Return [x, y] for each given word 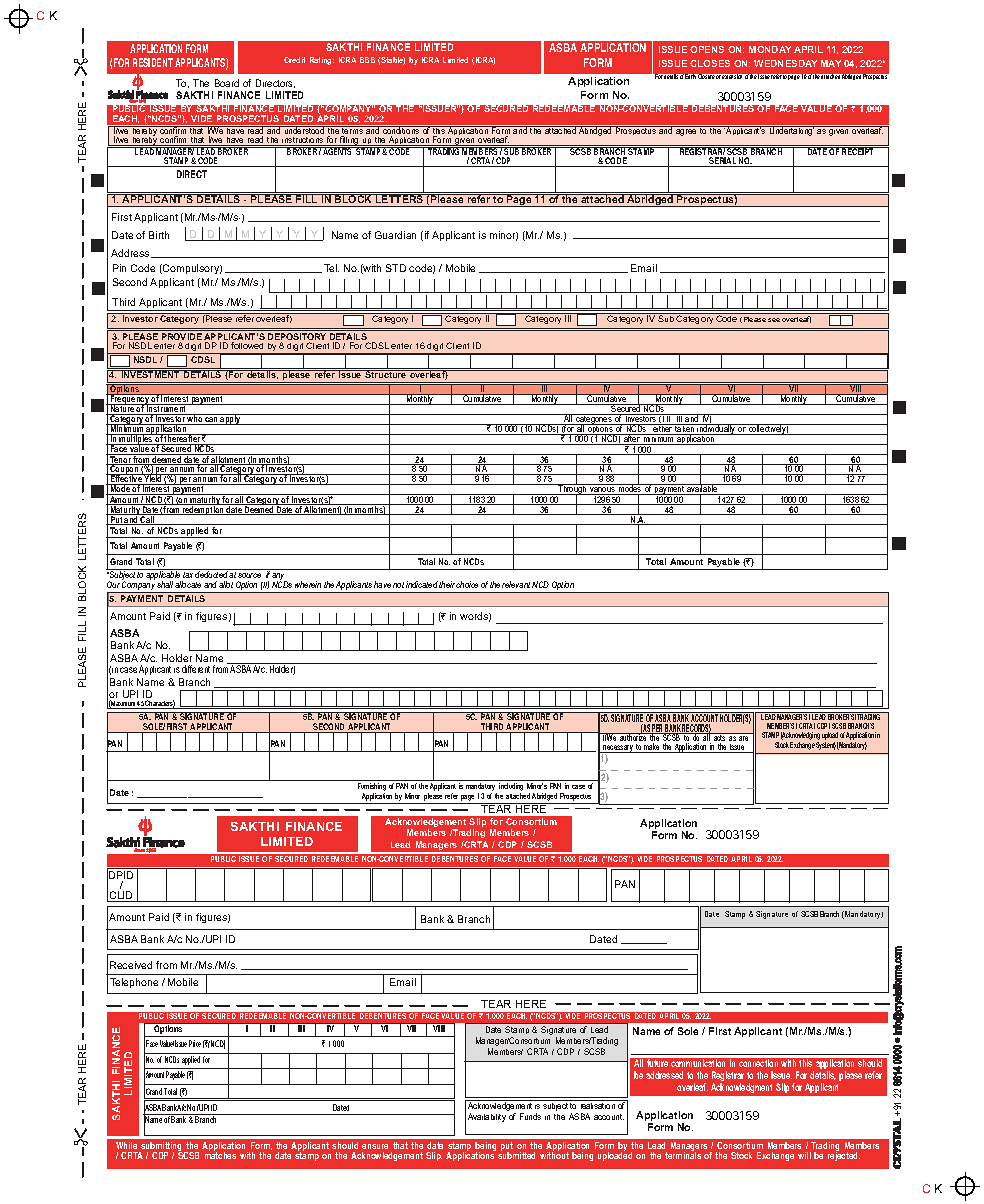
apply [231, 419]
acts [720, 738]
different [196, 669]
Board [227, 83]
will [804, 1155]
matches [220, 1154]
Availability [487, 1117]
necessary [618, 750]
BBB [367, 60]
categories [594, 420]
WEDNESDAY [785, 63]
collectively [768, 429]
